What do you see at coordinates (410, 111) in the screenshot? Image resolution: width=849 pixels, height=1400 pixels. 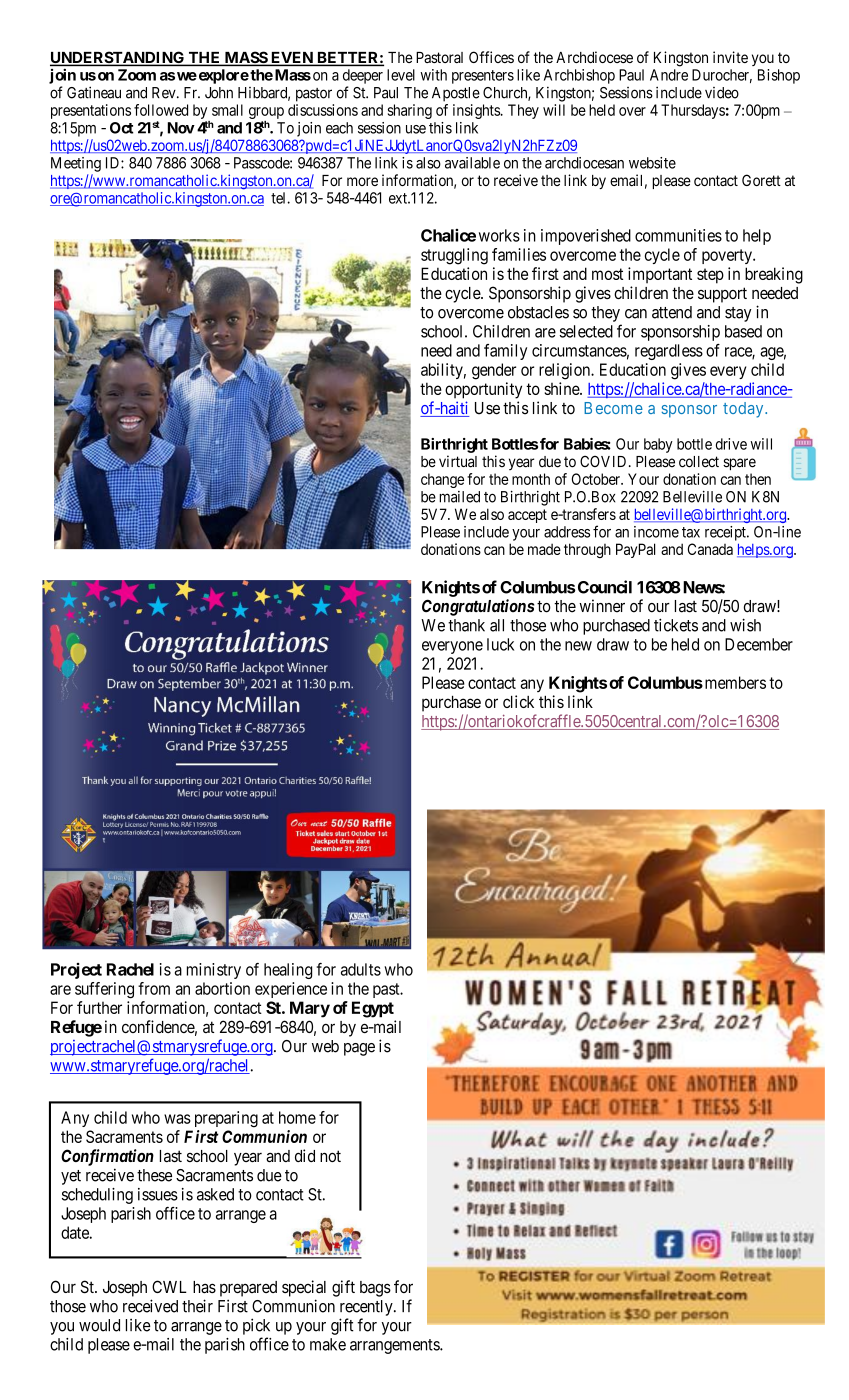 I see `sharing` at bounding box center [410, 111].
